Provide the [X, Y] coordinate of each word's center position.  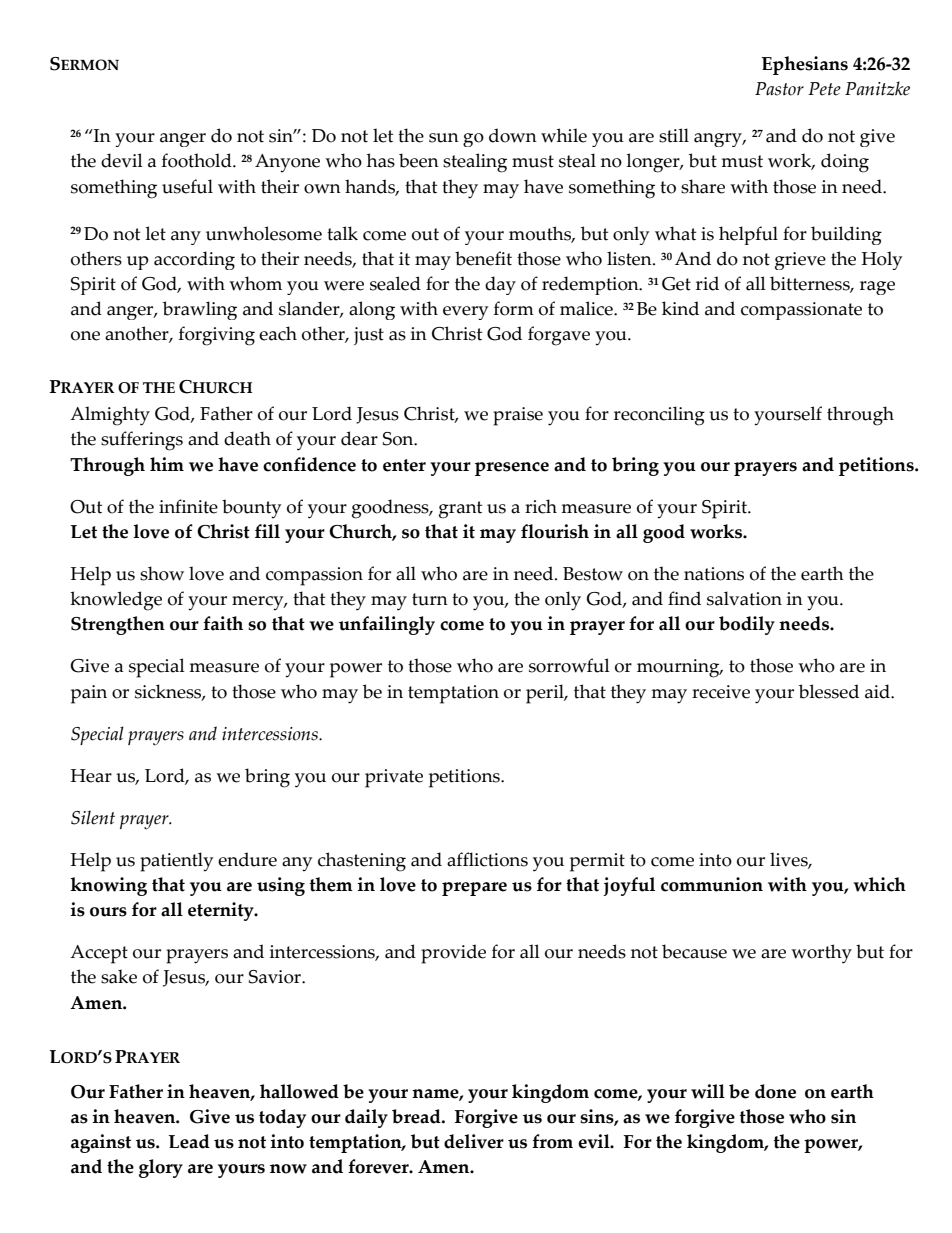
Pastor [779, 89]
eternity [222, 911]
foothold [198, 160]
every [465, 313]
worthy [821, 954]
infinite [188, 506]
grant [460, 510]
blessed [829, 691]
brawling [200, 310]
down [513, 135]
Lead [189, 1141]
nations [714, 574]
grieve [800, 261]
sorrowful [569, 665]
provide [453, 954]
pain [89, 694]
